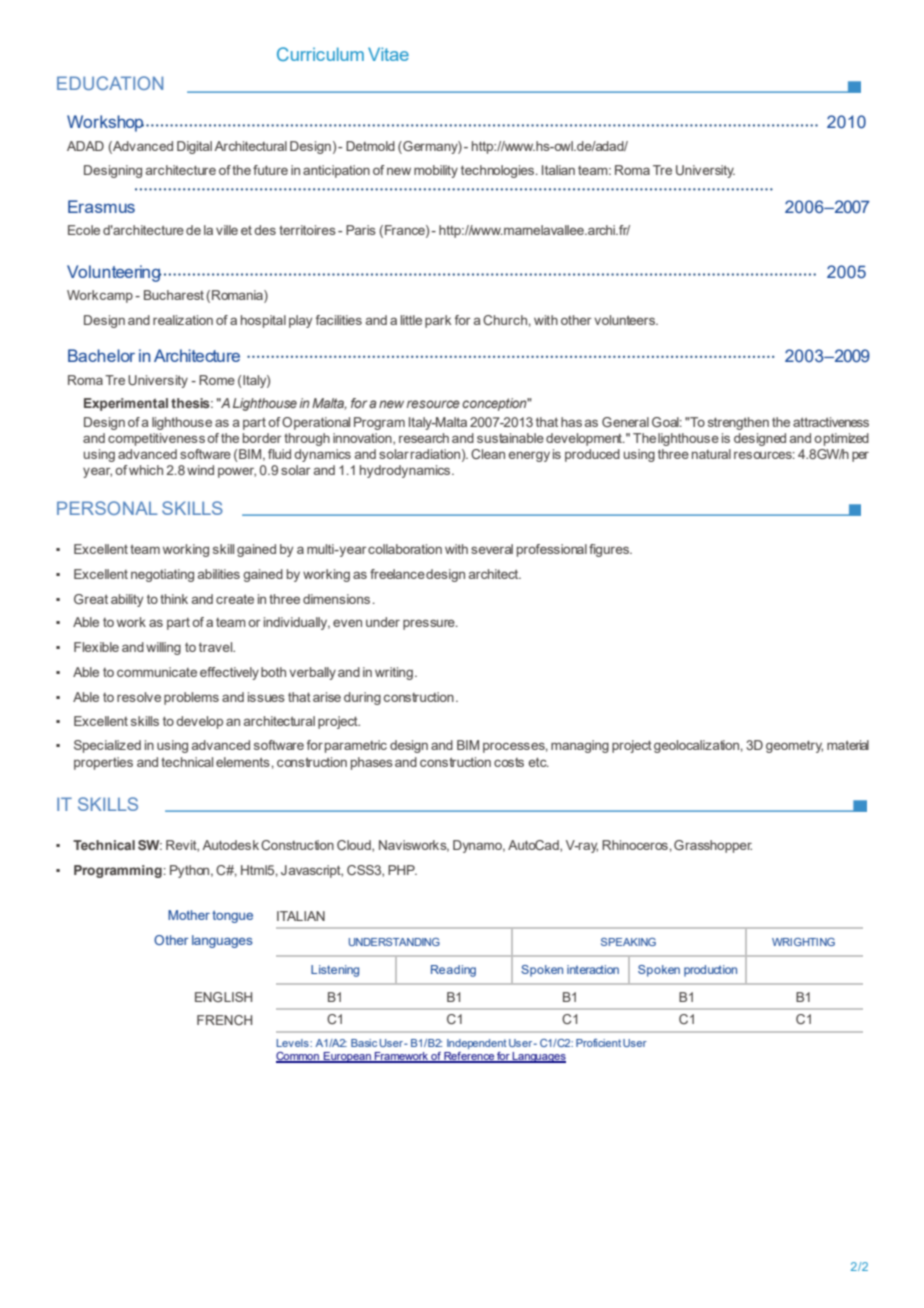  Describe the element at coordinates (110, 83) in the document. I see `EDUCATION` at that location.
